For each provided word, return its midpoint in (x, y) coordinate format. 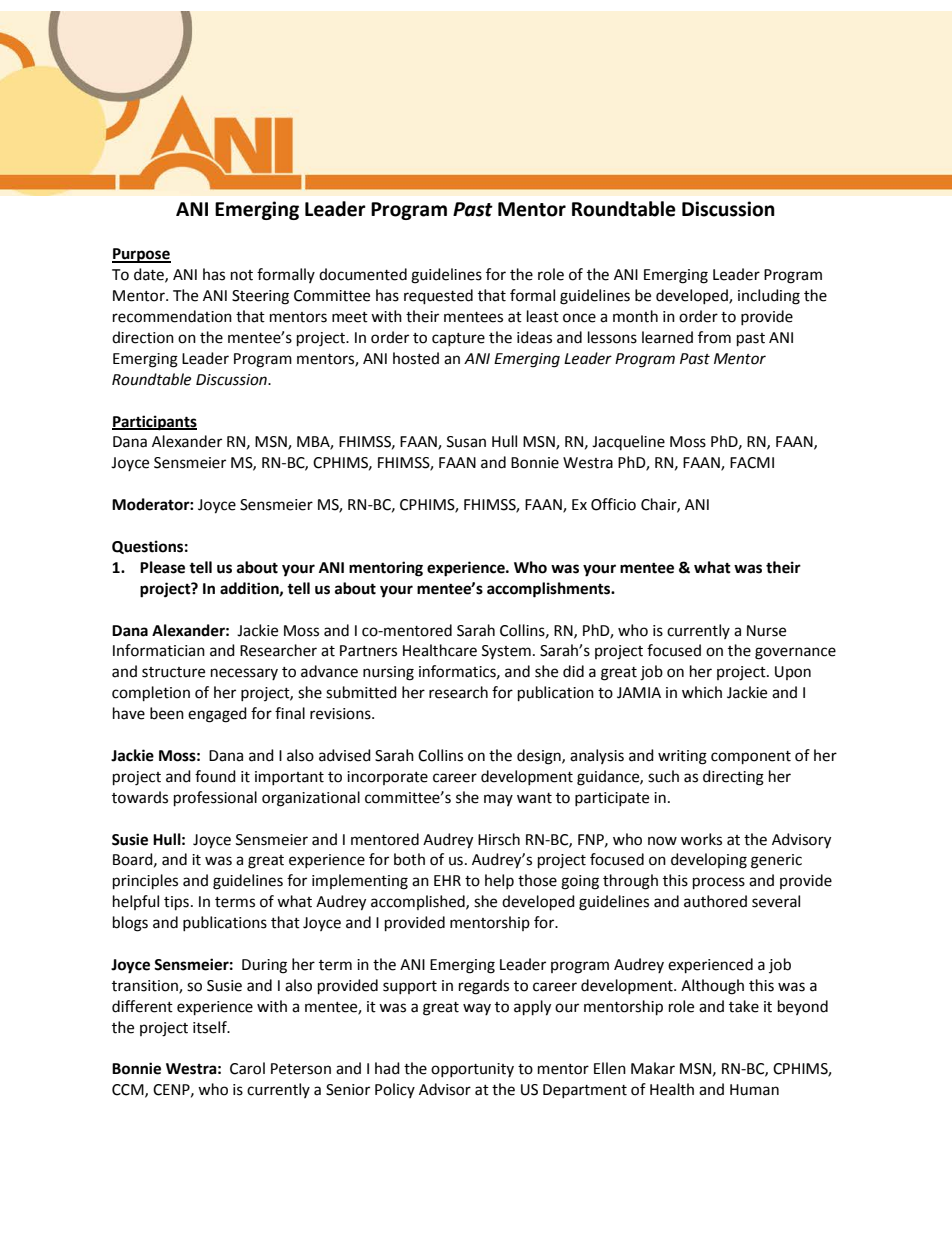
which (702, 692)
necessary (244, 674)
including (769, 297)
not (242, 275)
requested (438, 297)
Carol (247, 1068)
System (506, 652)
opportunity (472, 1070)
